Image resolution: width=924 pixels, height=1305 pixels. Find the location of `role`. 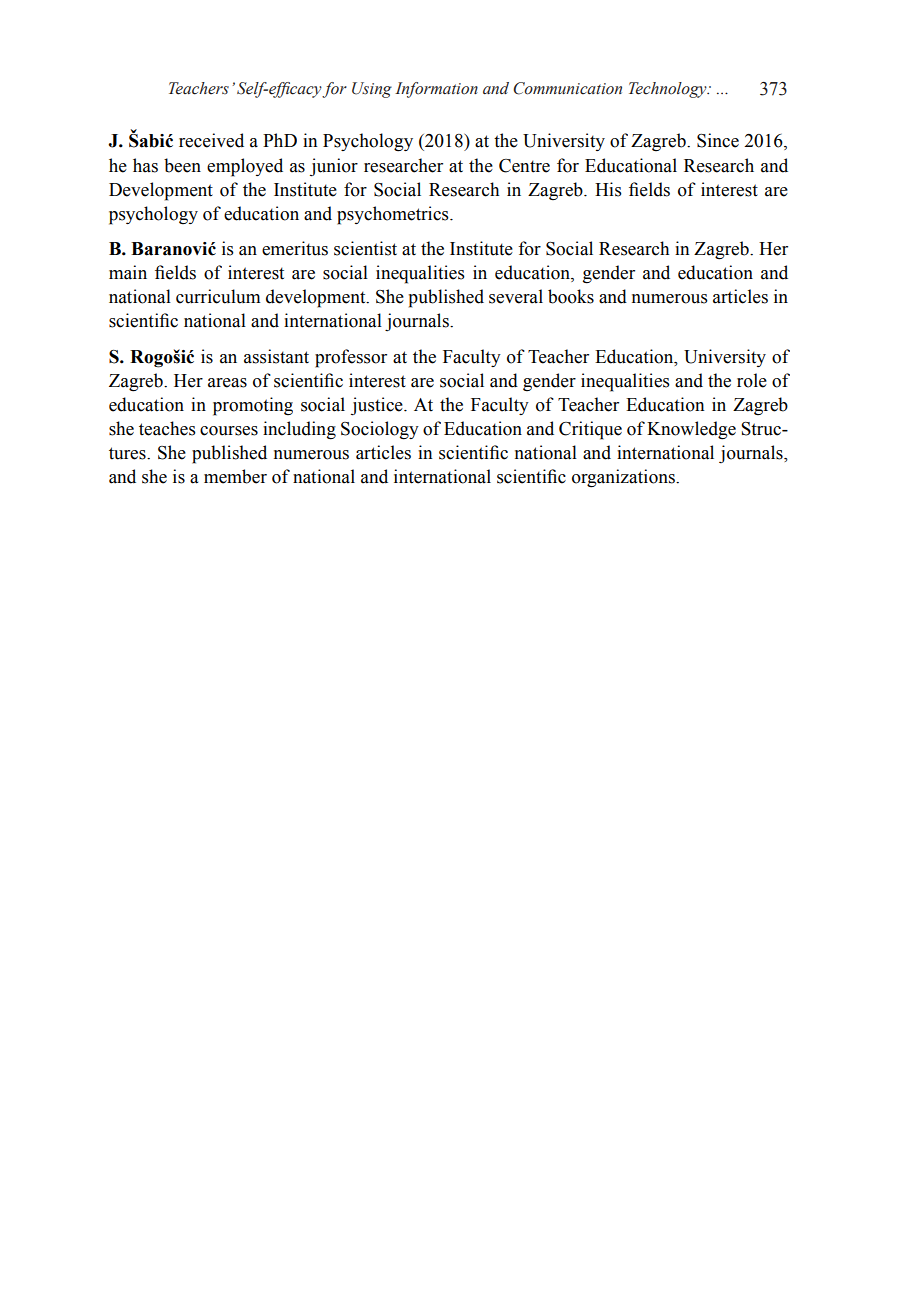

role is located at coordinates (752, 380).
